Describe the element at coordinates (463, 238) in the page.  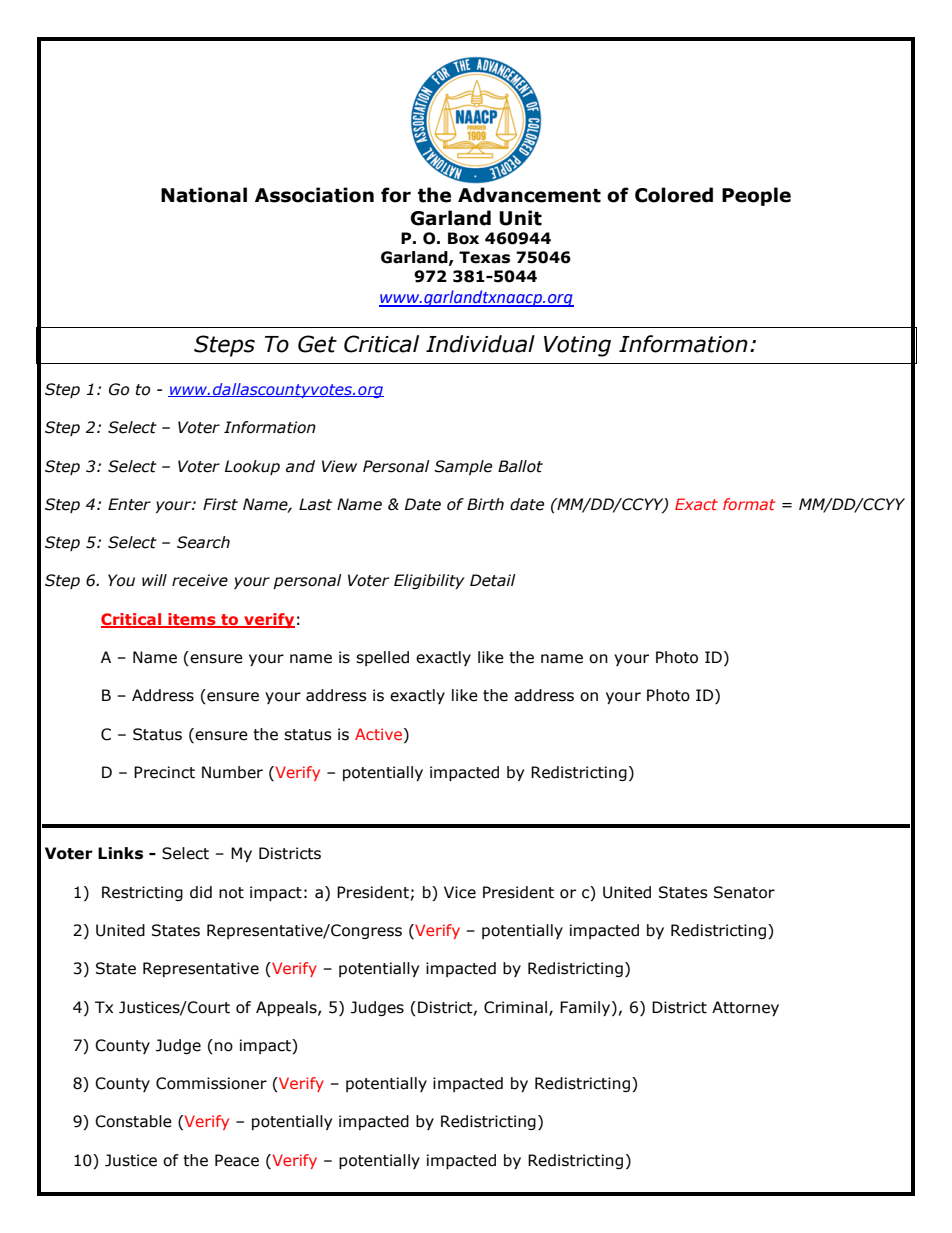
I see `Box` at that location.
